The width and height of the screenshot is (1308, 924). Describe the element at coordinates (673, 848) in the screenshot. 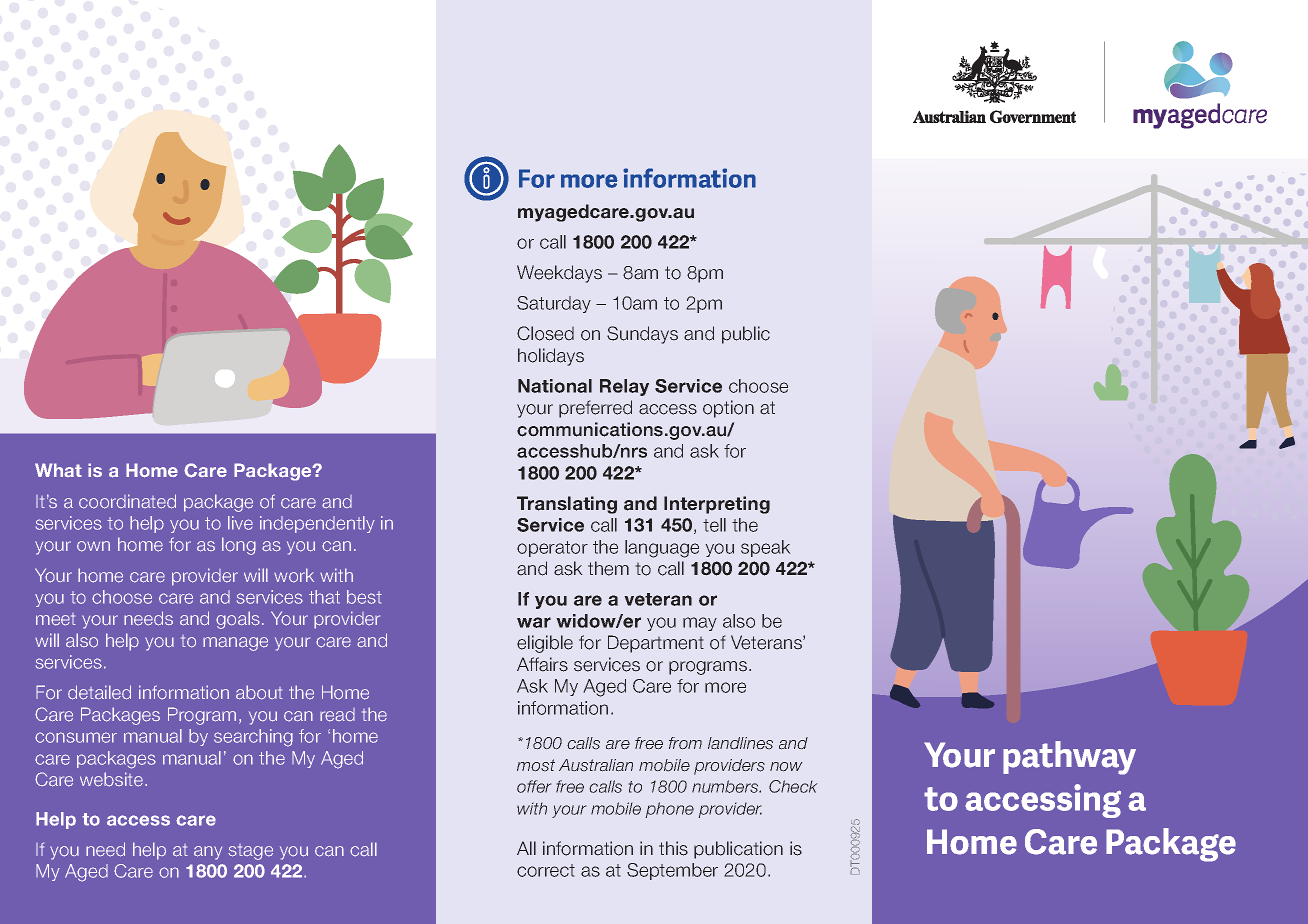

I see `this` at that location.
